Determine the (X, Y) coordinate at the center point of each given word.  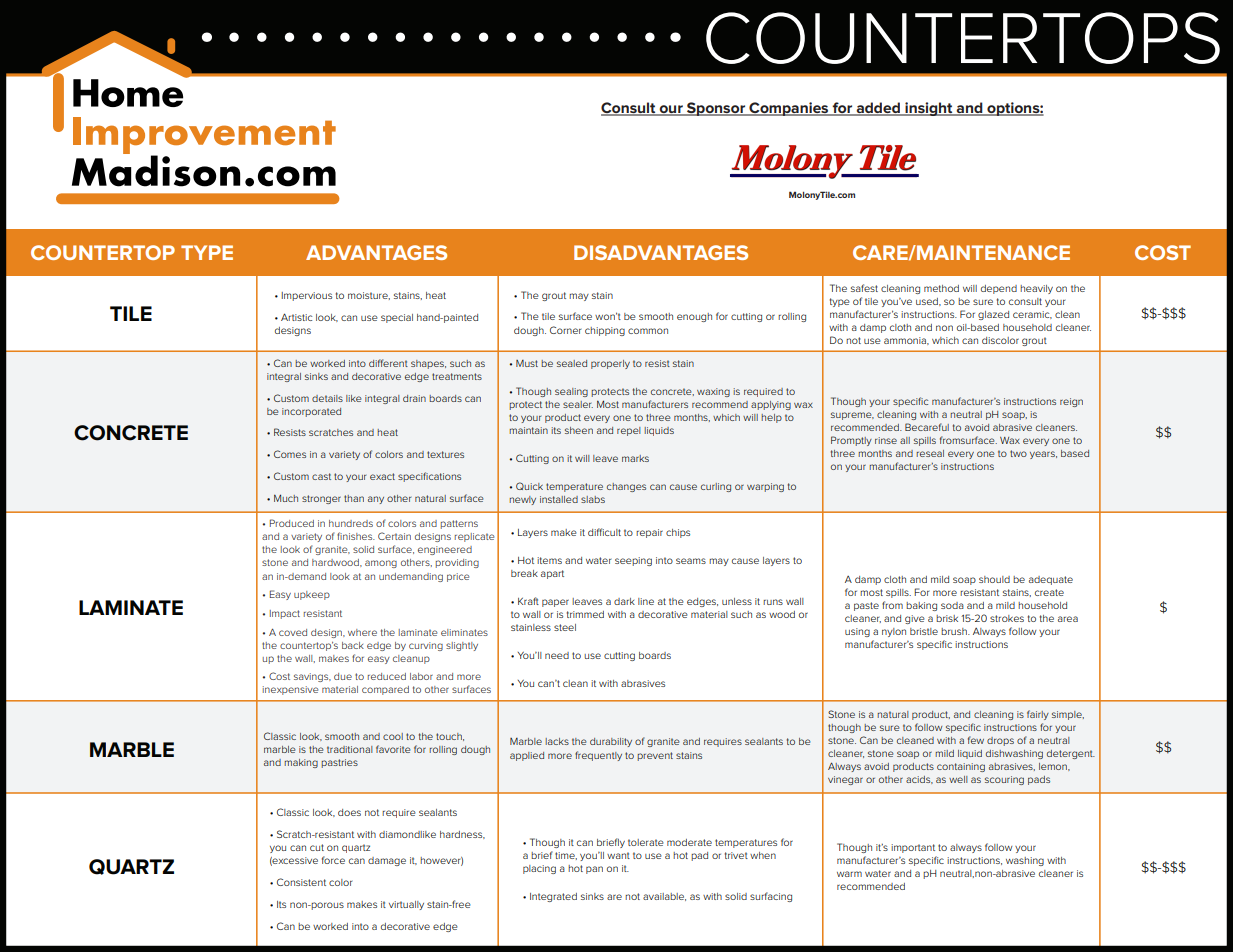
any (376, 500)
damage (387, 861)
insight (929, 109)
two (1018, 453)
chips (678, 533)
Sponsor (716, 109)
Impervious (306, 296)
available (664, 897)
